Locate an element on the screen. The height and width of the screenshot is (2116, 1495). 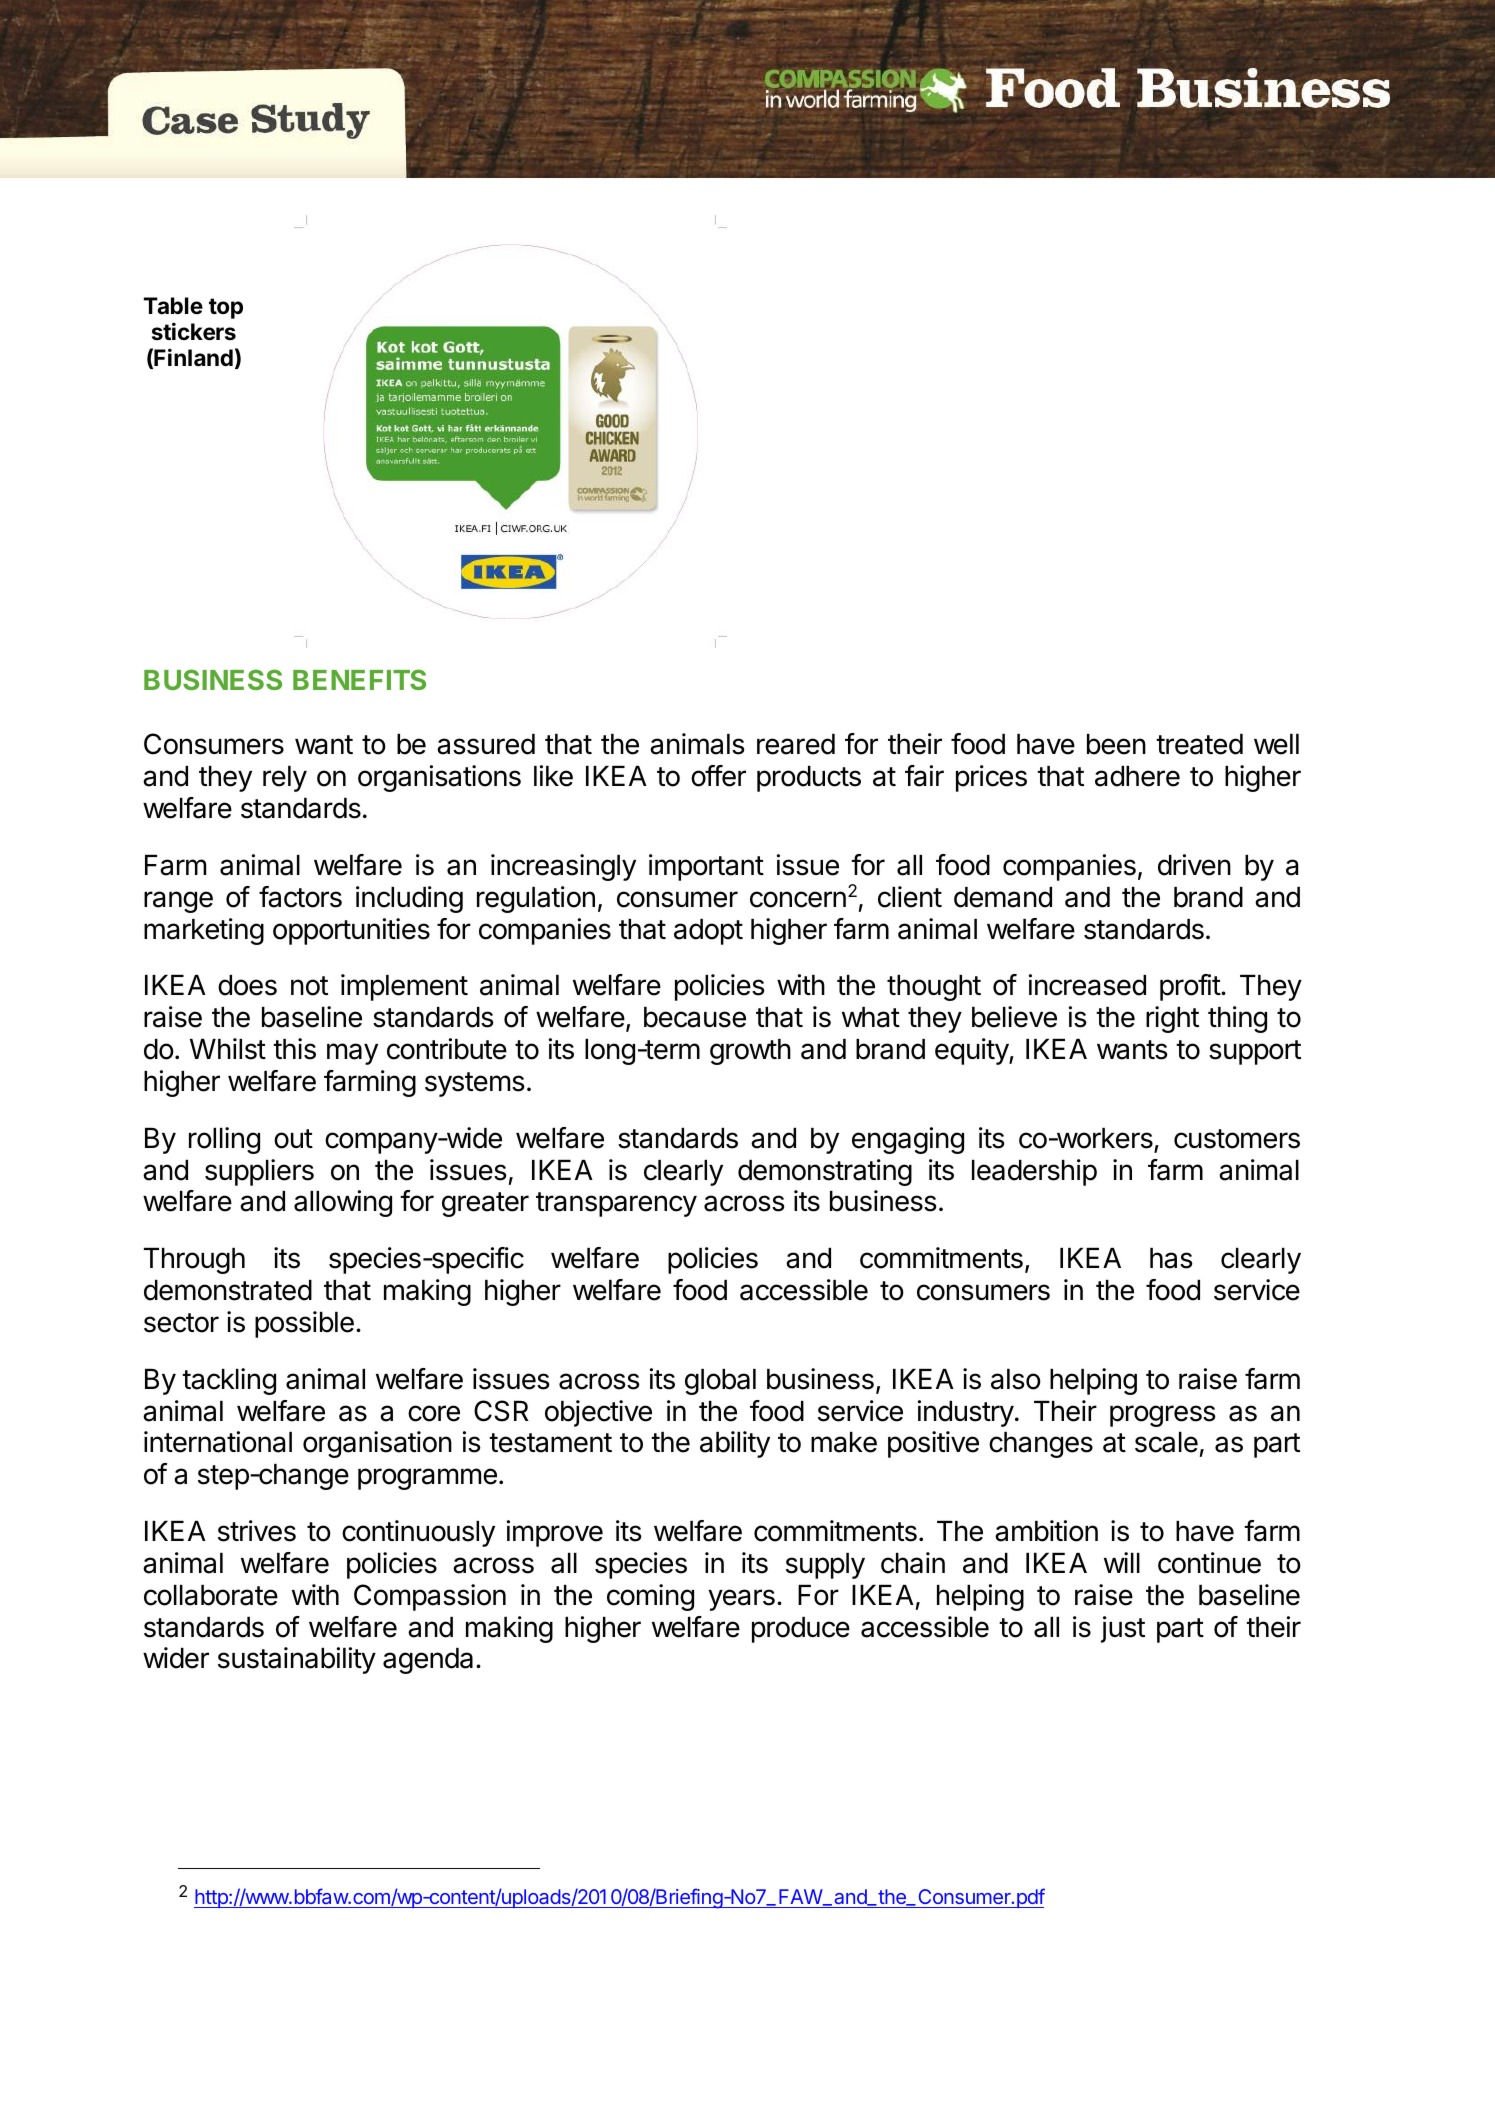
important is located at coordinates (706, 867).
